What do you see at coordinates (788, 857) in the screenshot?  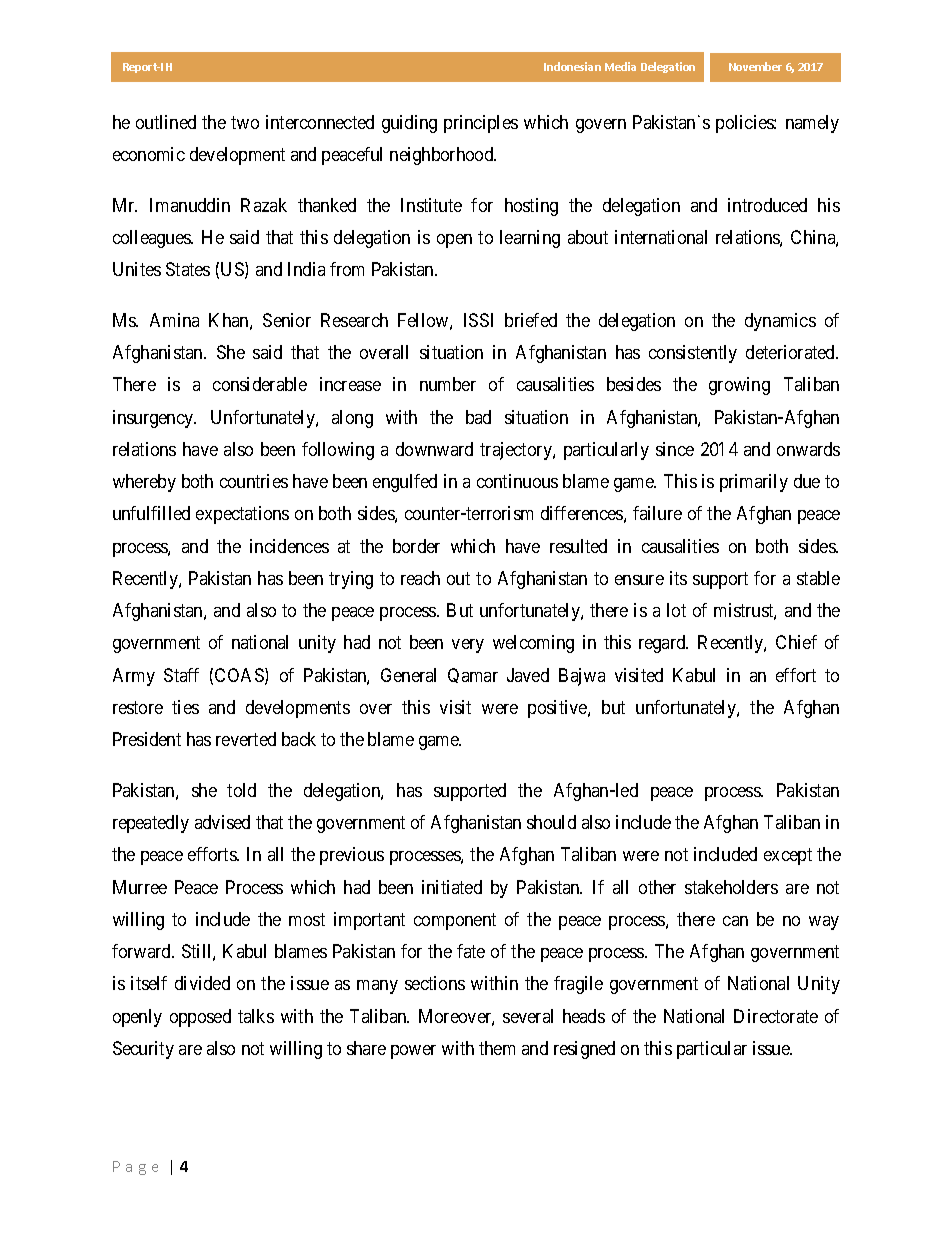 I see `except` at bounding box center [788, 857].
